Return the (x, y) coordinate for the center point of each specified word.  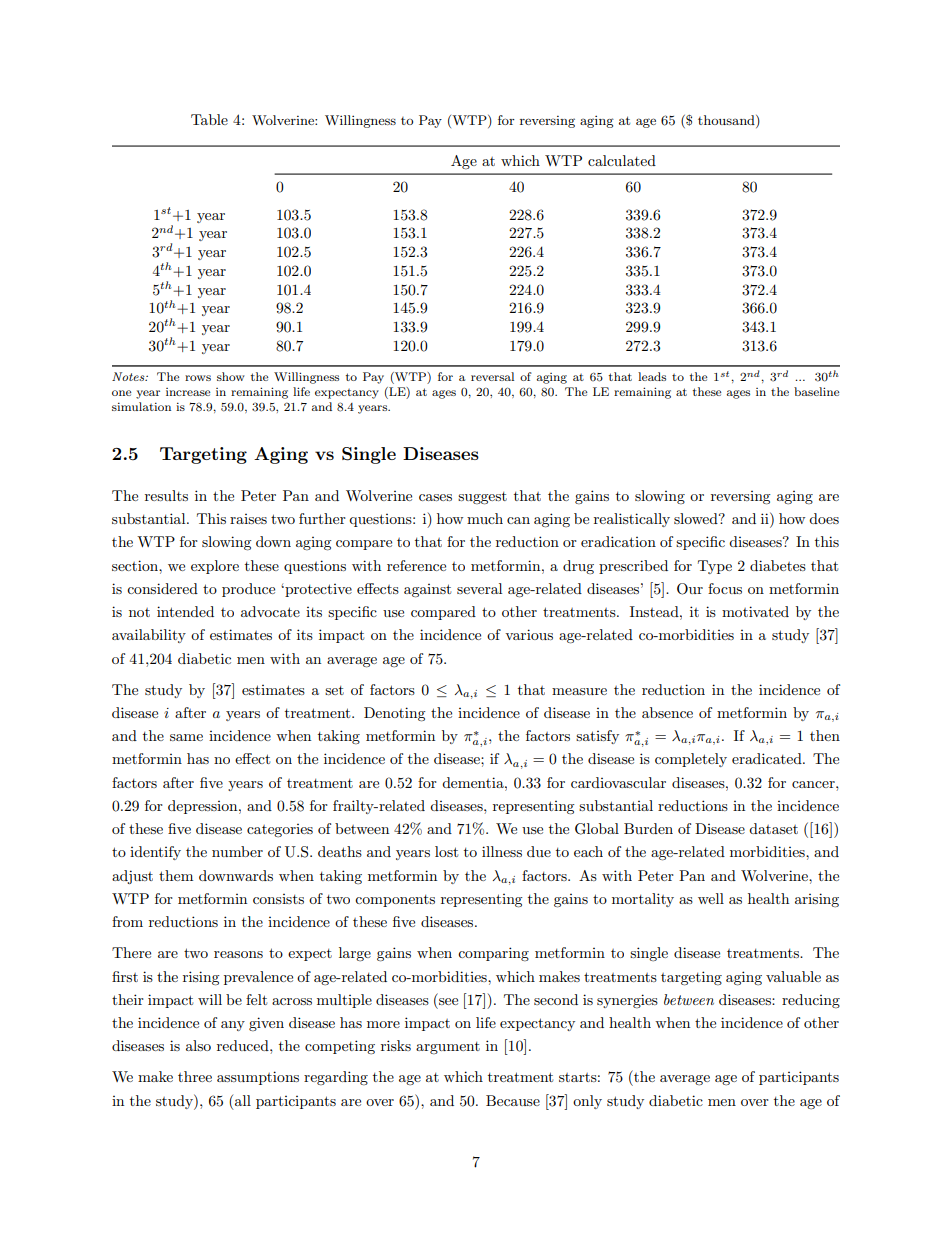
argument (448, 1048)
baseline (817, 391)
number (237, 851)
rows (198, 378)
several (479, 588)
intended (185, 611)
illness (502, 851)
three (195, 1076)
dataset (773, 828)
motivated (755, 611)
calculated (622, 160)
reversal (492, 376)
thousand (727, 121)
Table (209, 119)
